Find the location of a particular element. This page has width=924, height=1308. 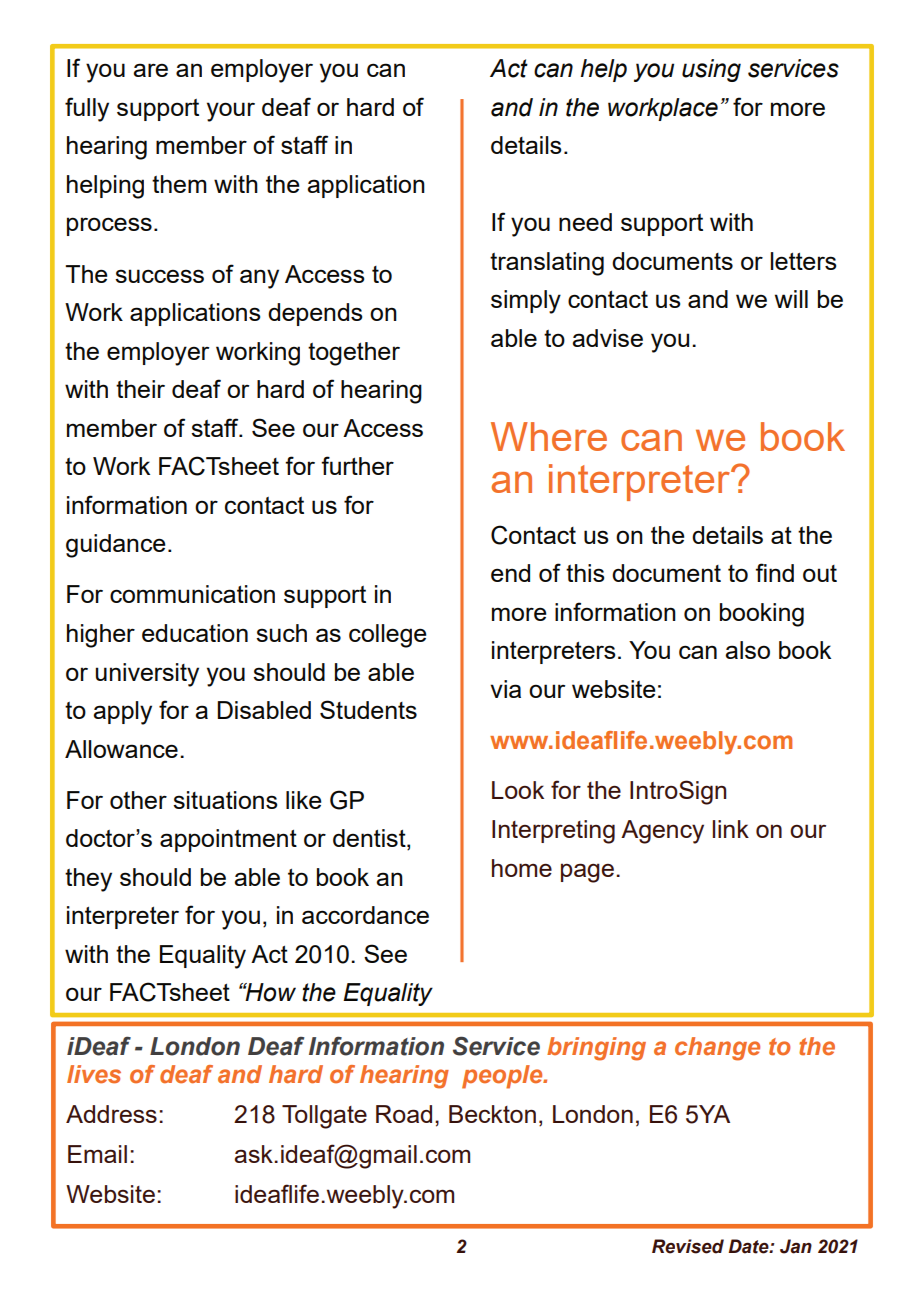

via is located at coordinates (505, 689).
